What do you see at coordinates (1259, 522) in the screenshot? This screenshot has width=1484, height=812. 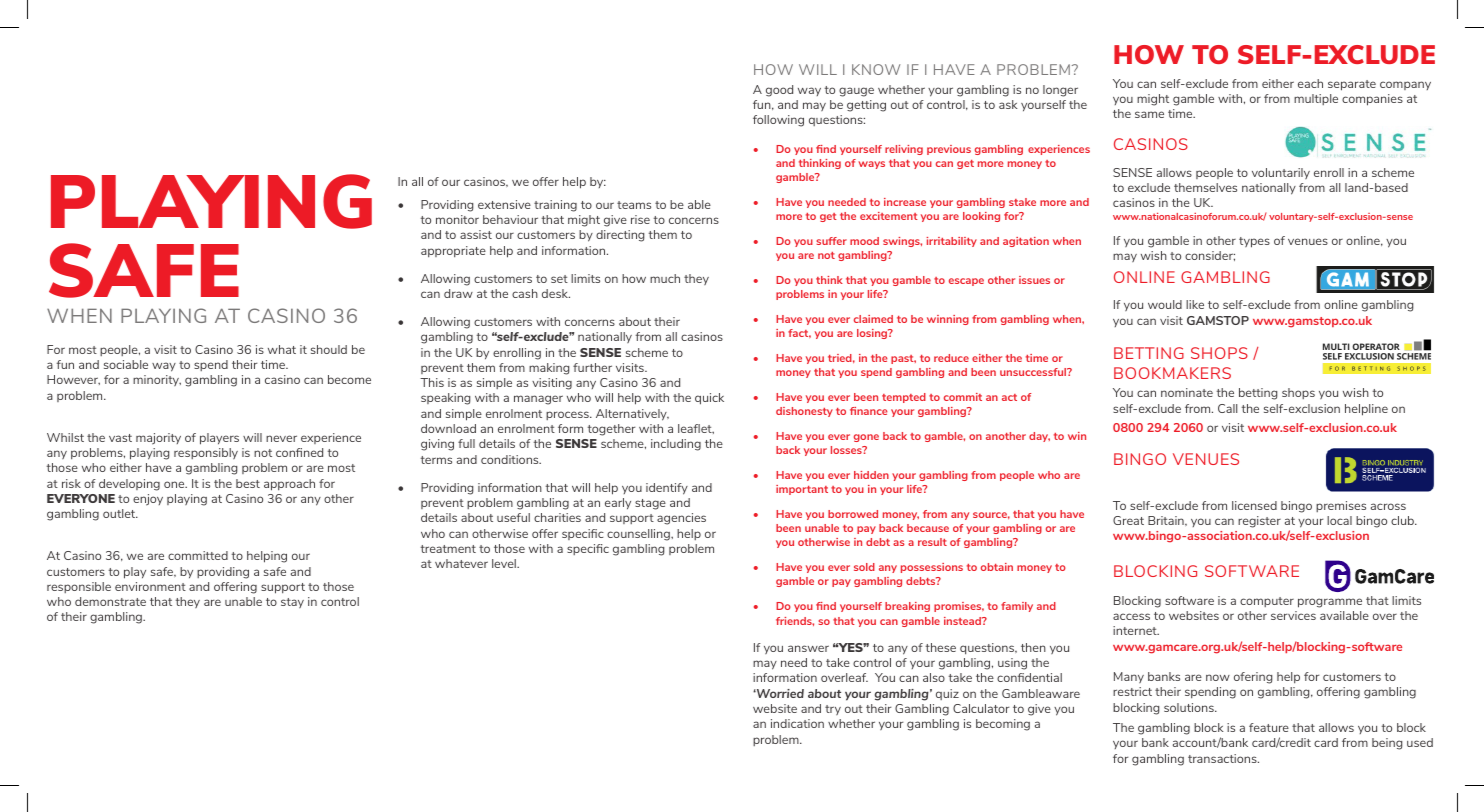 I see `register` at bounding box center [1259, 522].
